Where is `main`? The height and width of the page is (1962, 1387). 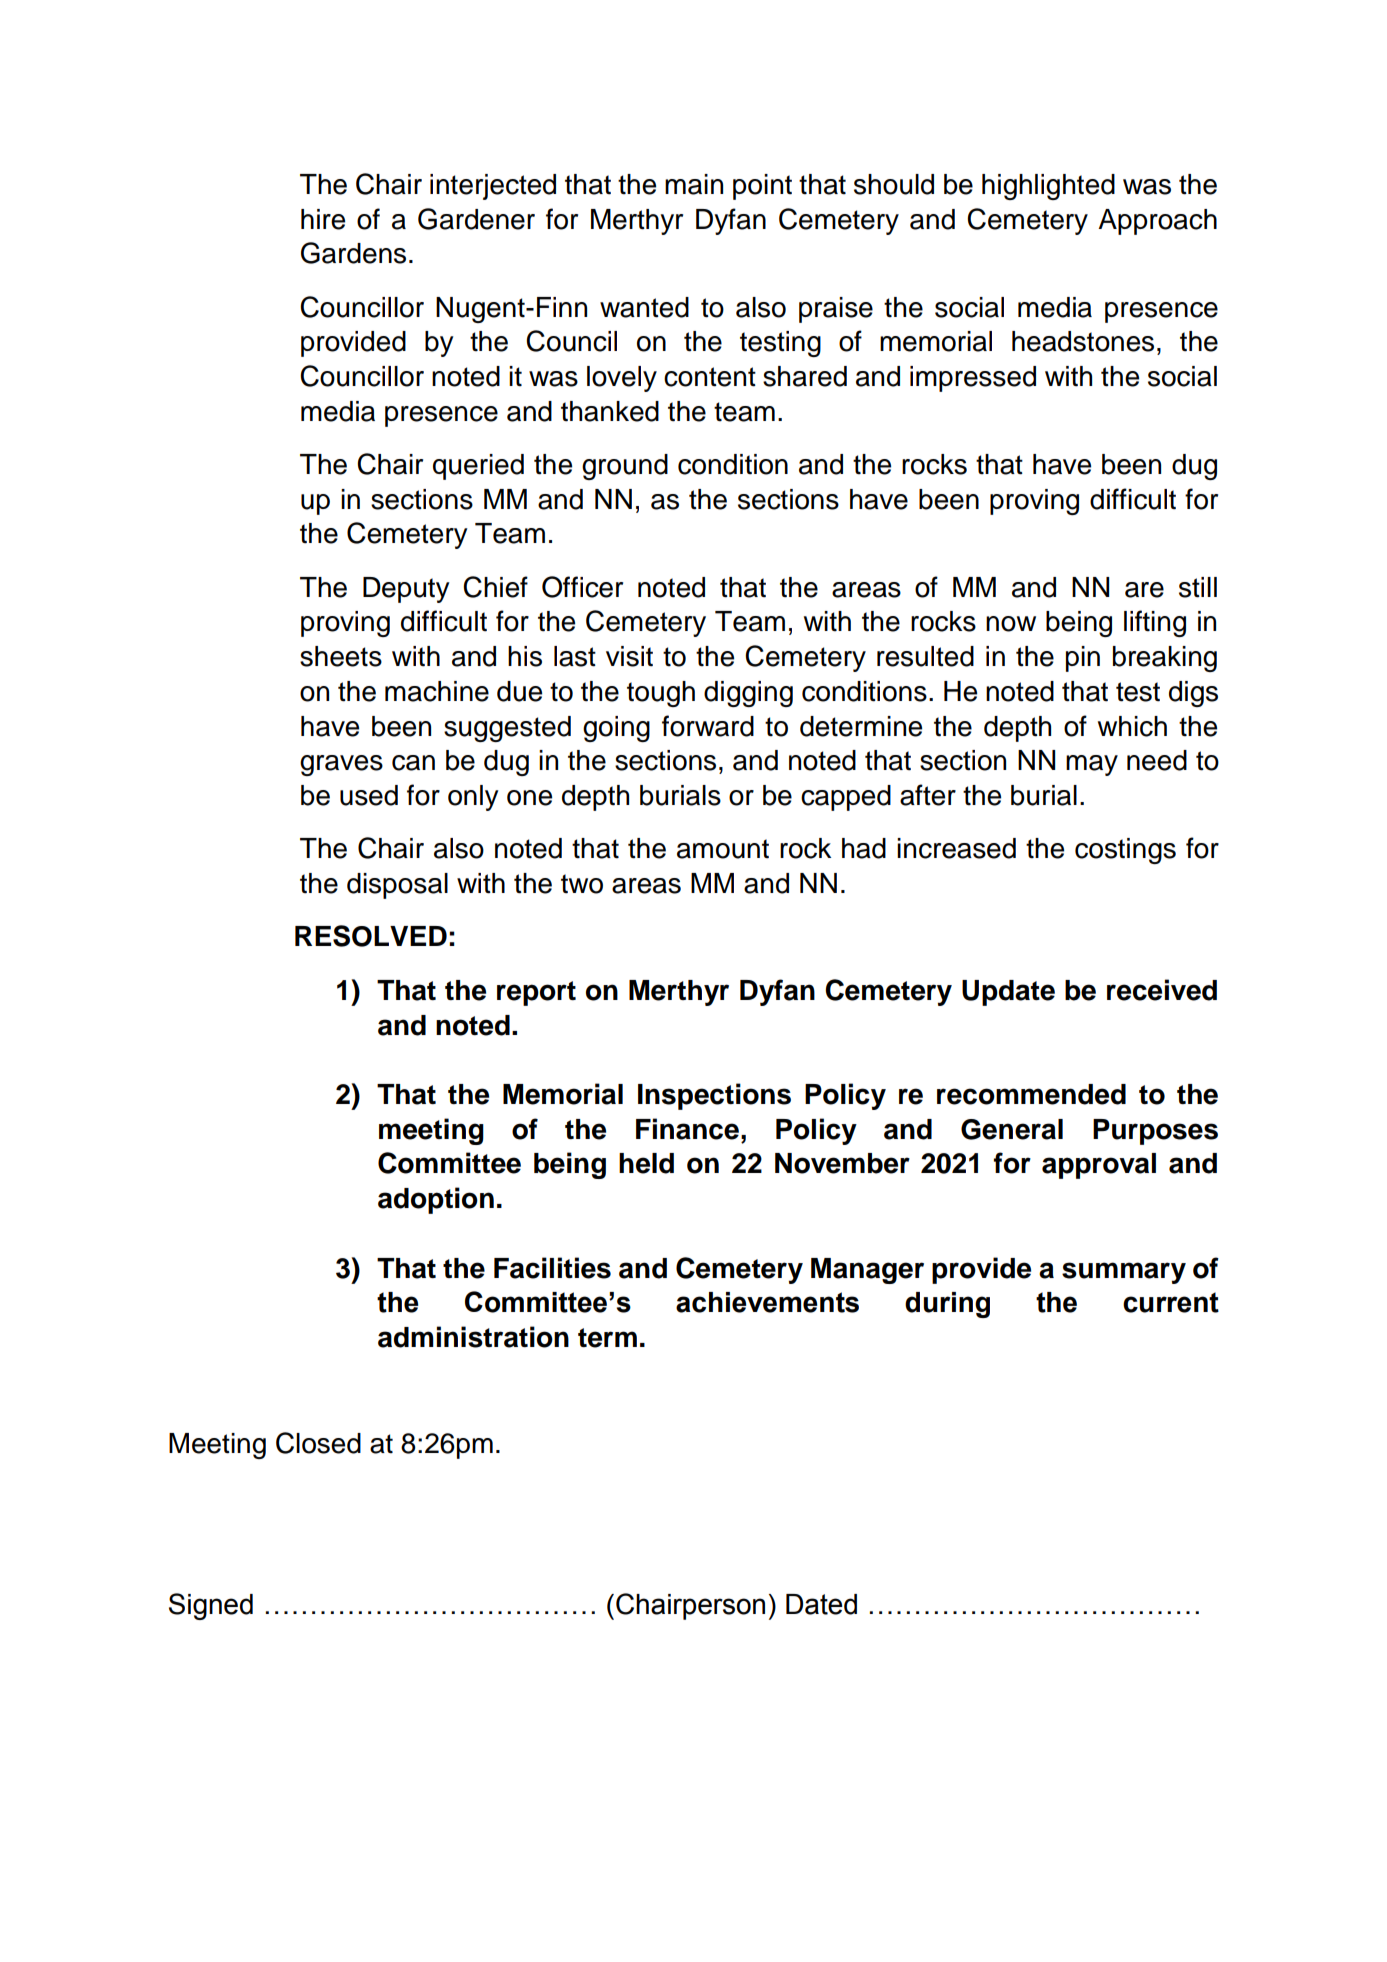
main is located at coordinates (694, 184).
